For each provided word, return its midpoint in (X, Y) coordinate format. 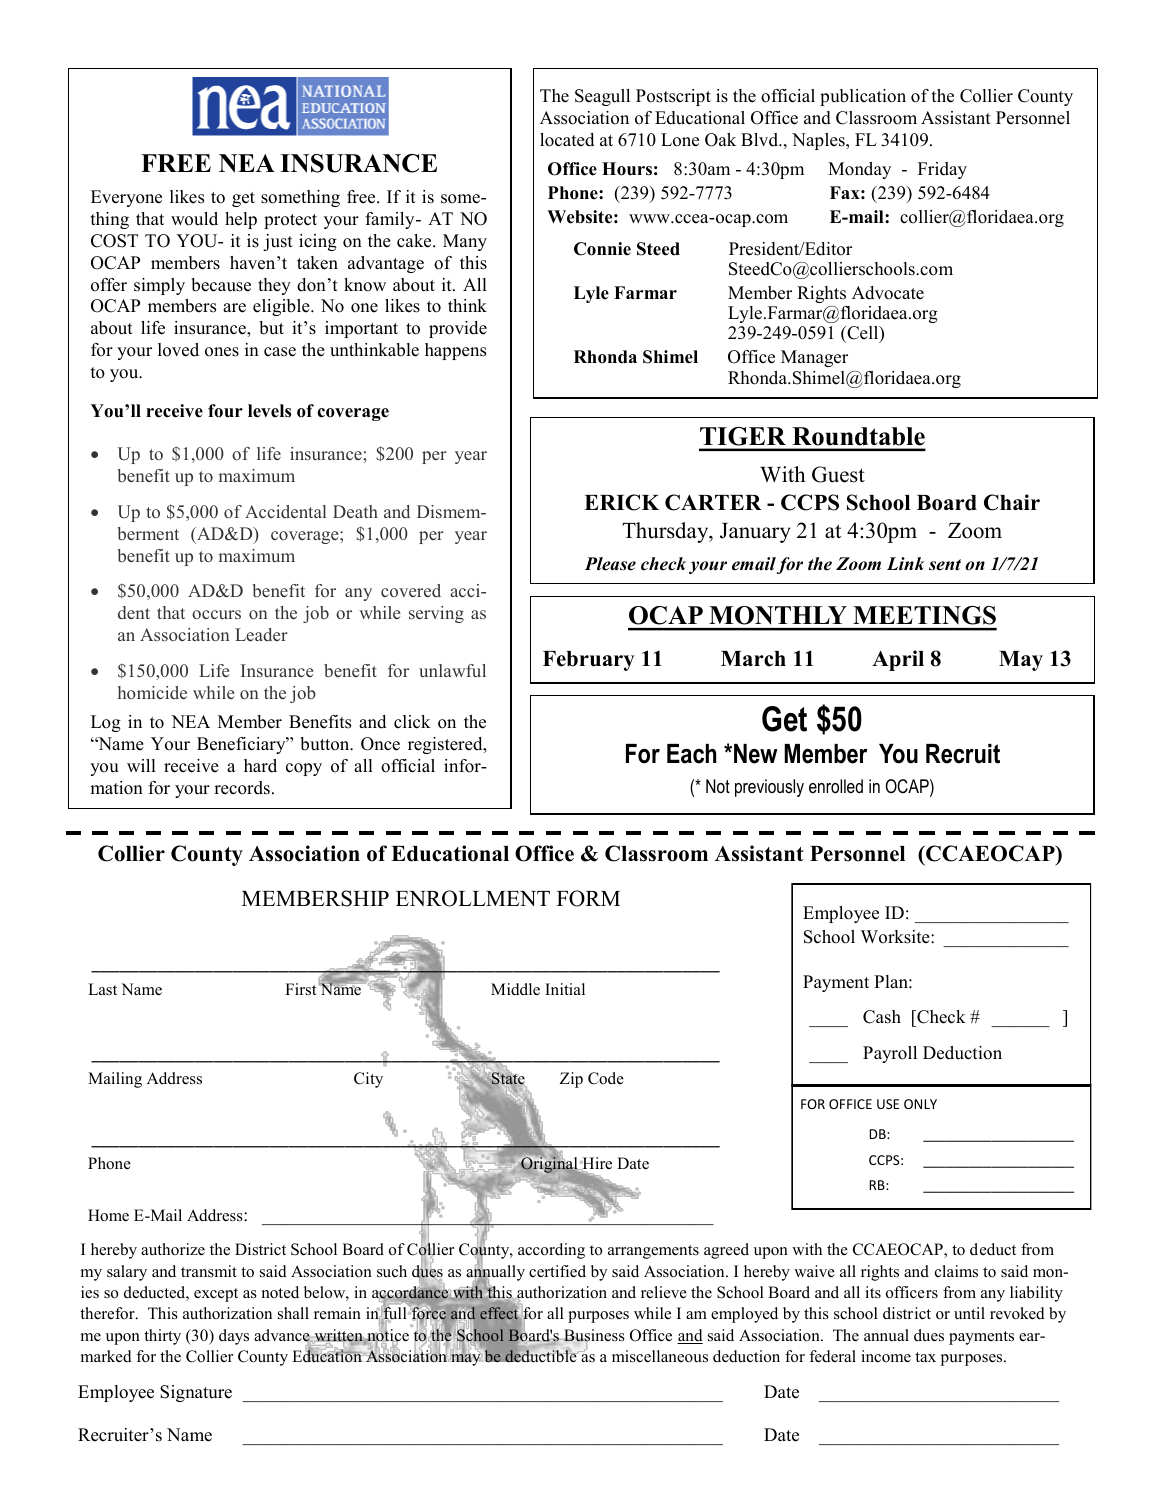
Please (610, 564)
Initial (565, 989)
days (234, 1337)
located (567, 140)
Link (905, 564)
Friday (942, 170)
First (301, 989)
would (194, 219)
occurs (216, 614)
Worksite (896, 937)
